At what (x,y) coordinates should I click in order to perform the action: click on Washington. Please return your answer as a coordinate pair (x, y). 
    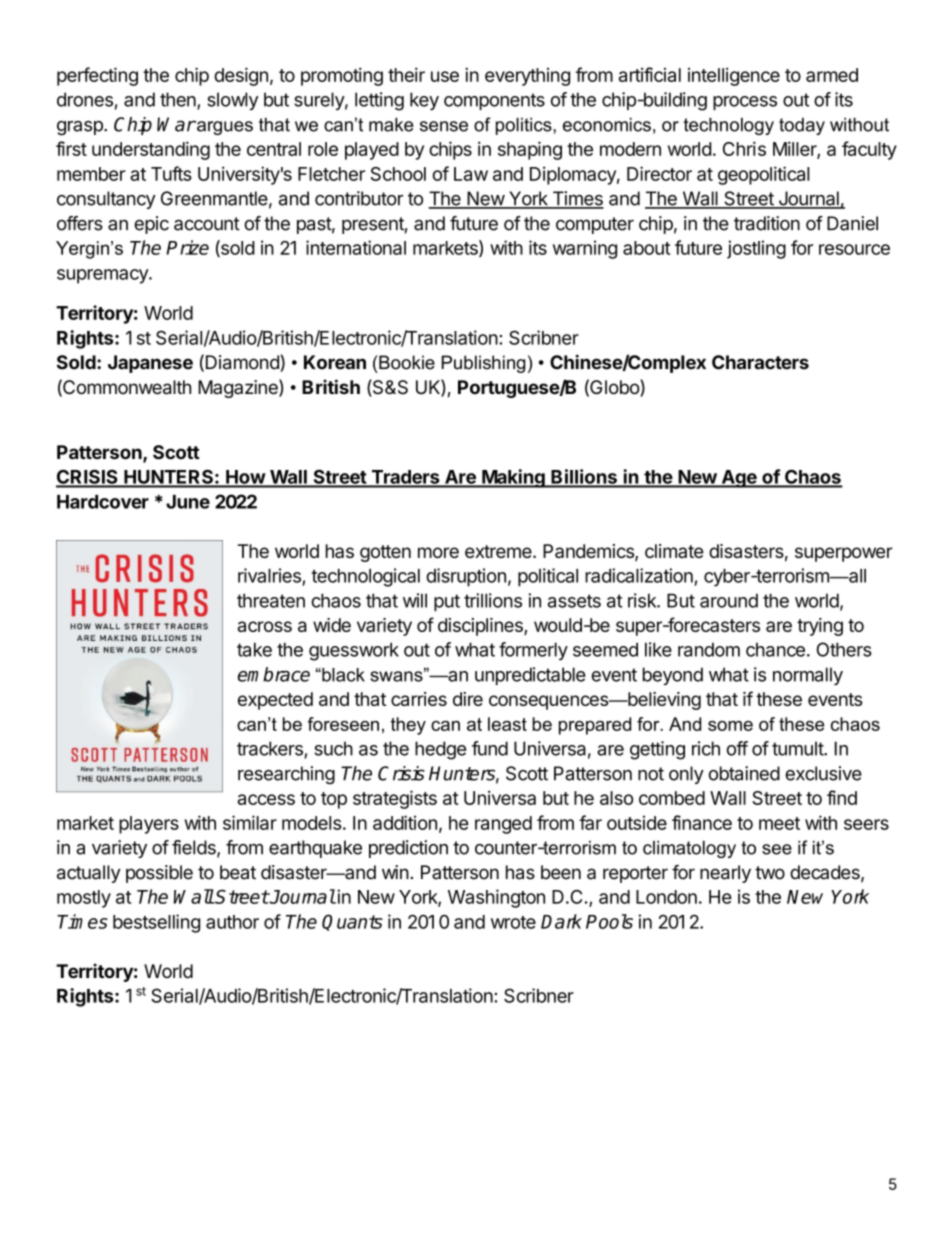
    Looking at the image, I should click on (496, 898).
